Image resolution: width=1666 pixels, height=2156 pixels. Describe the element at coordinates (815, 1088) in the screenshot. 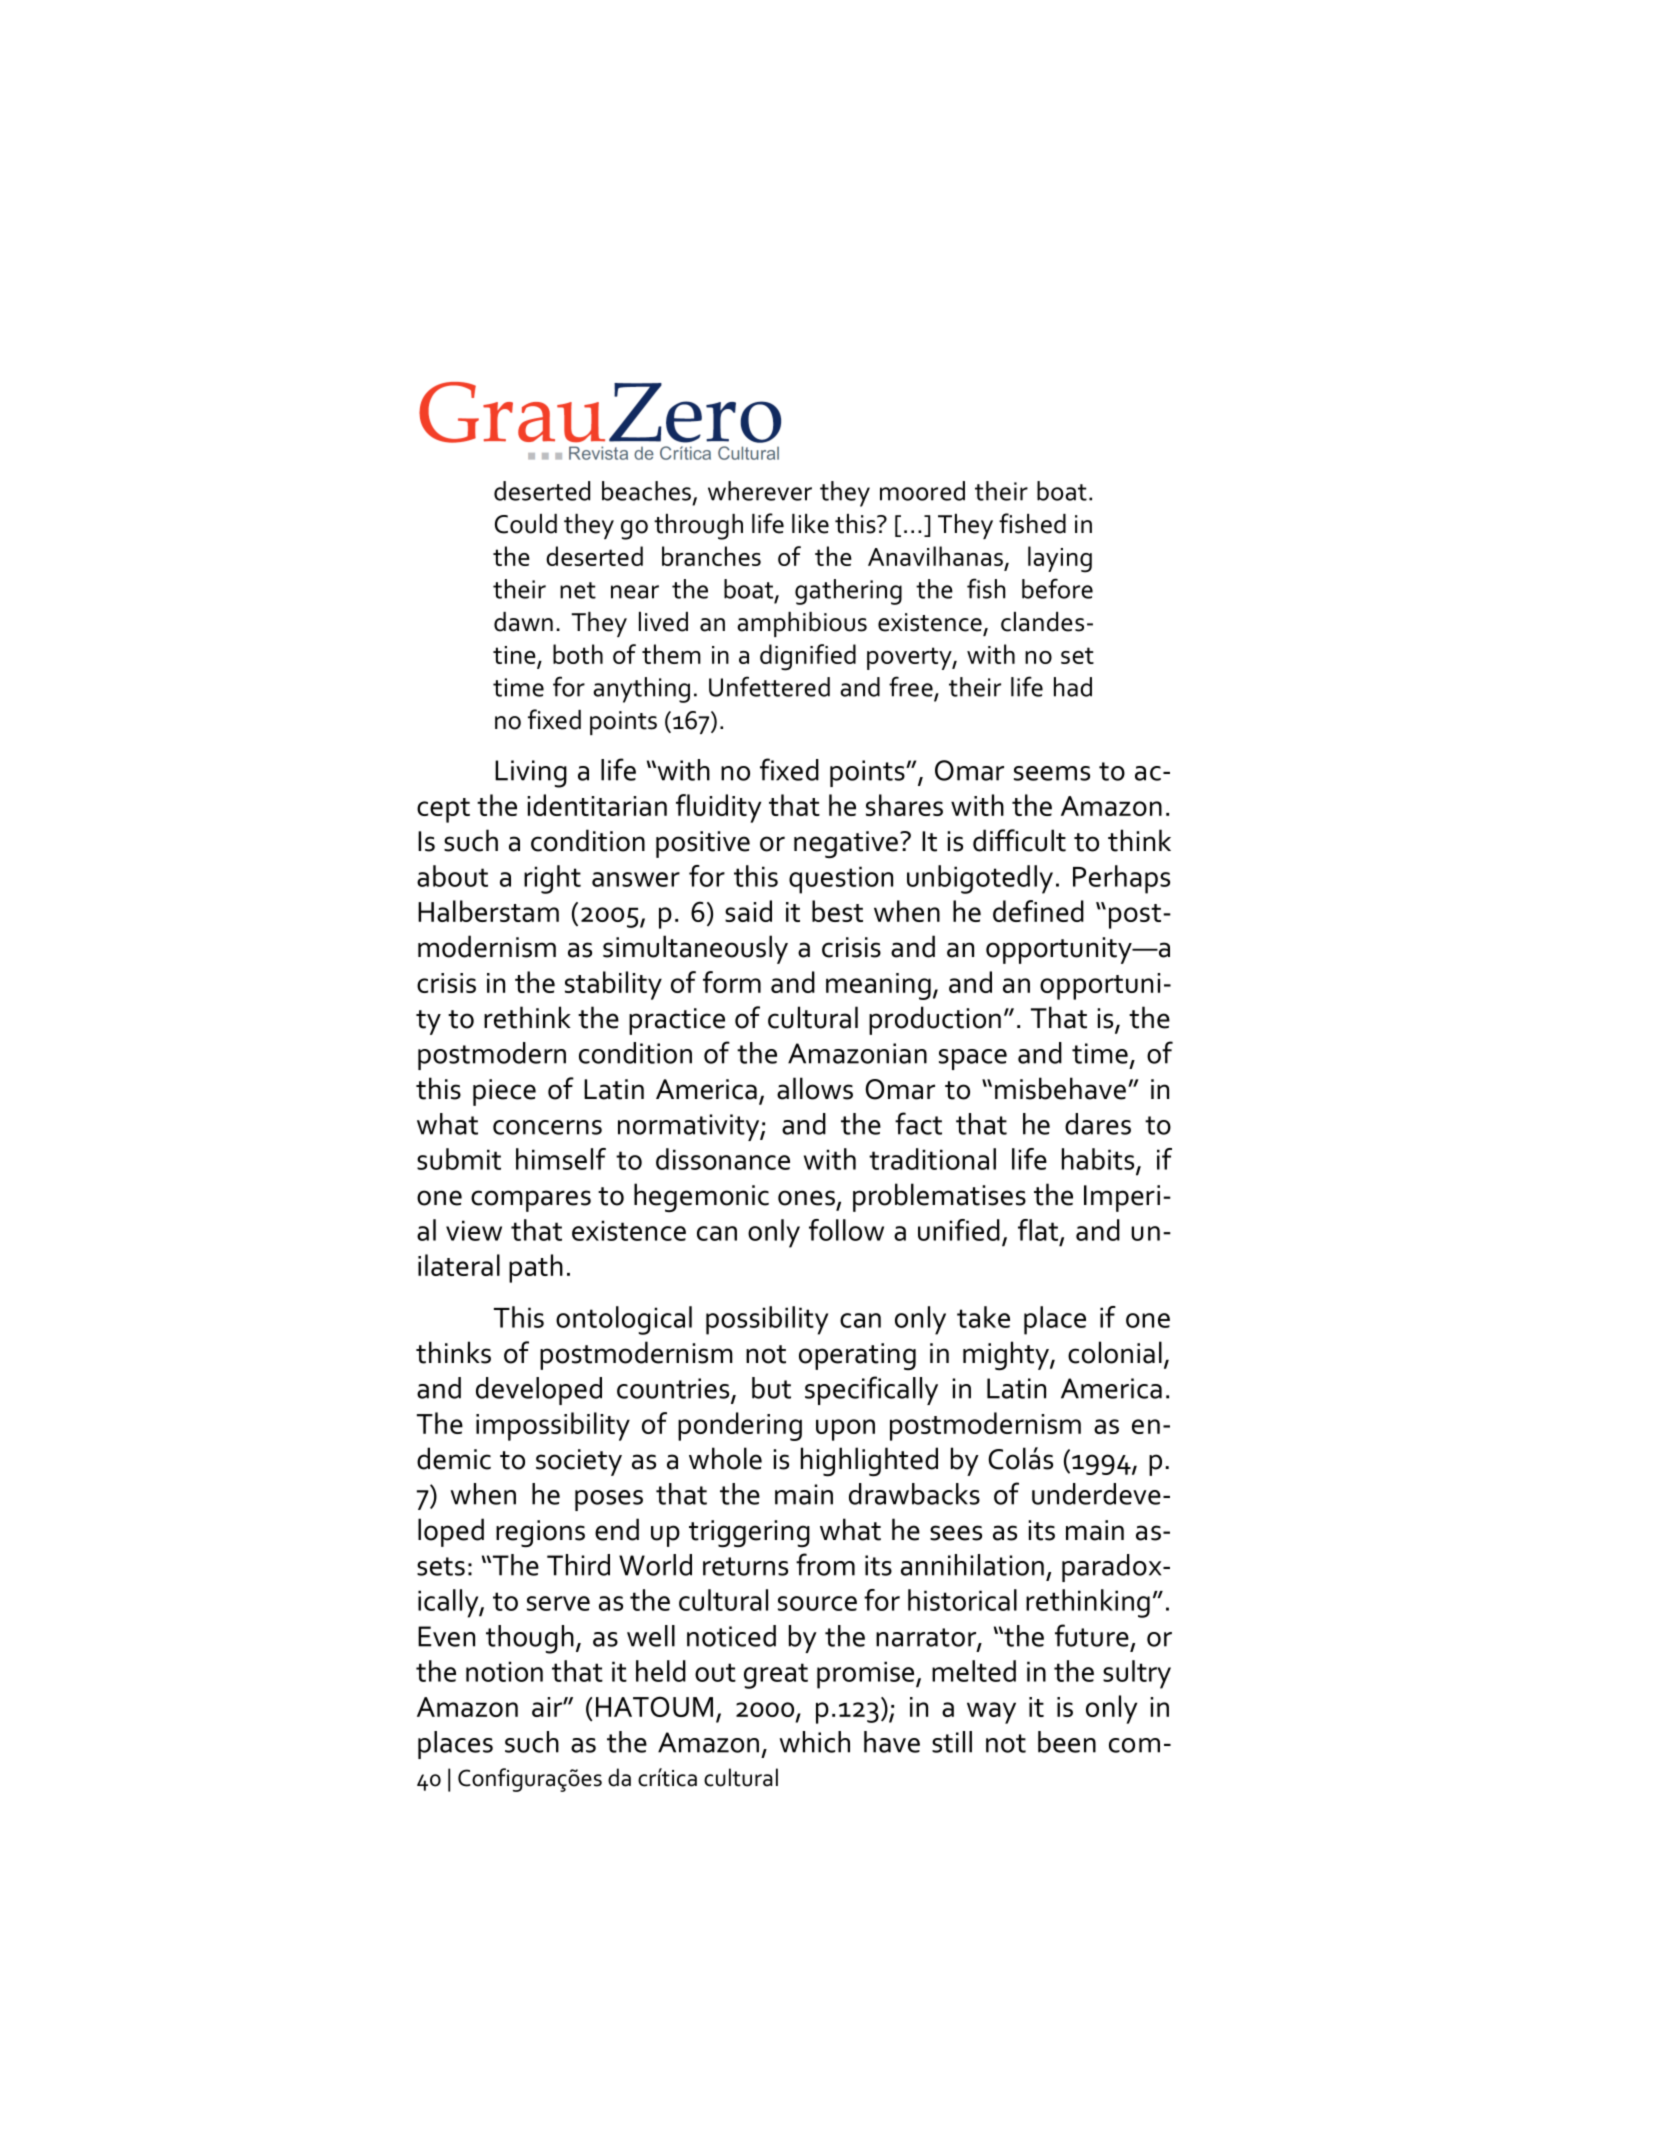

I see `allows` at that location.
